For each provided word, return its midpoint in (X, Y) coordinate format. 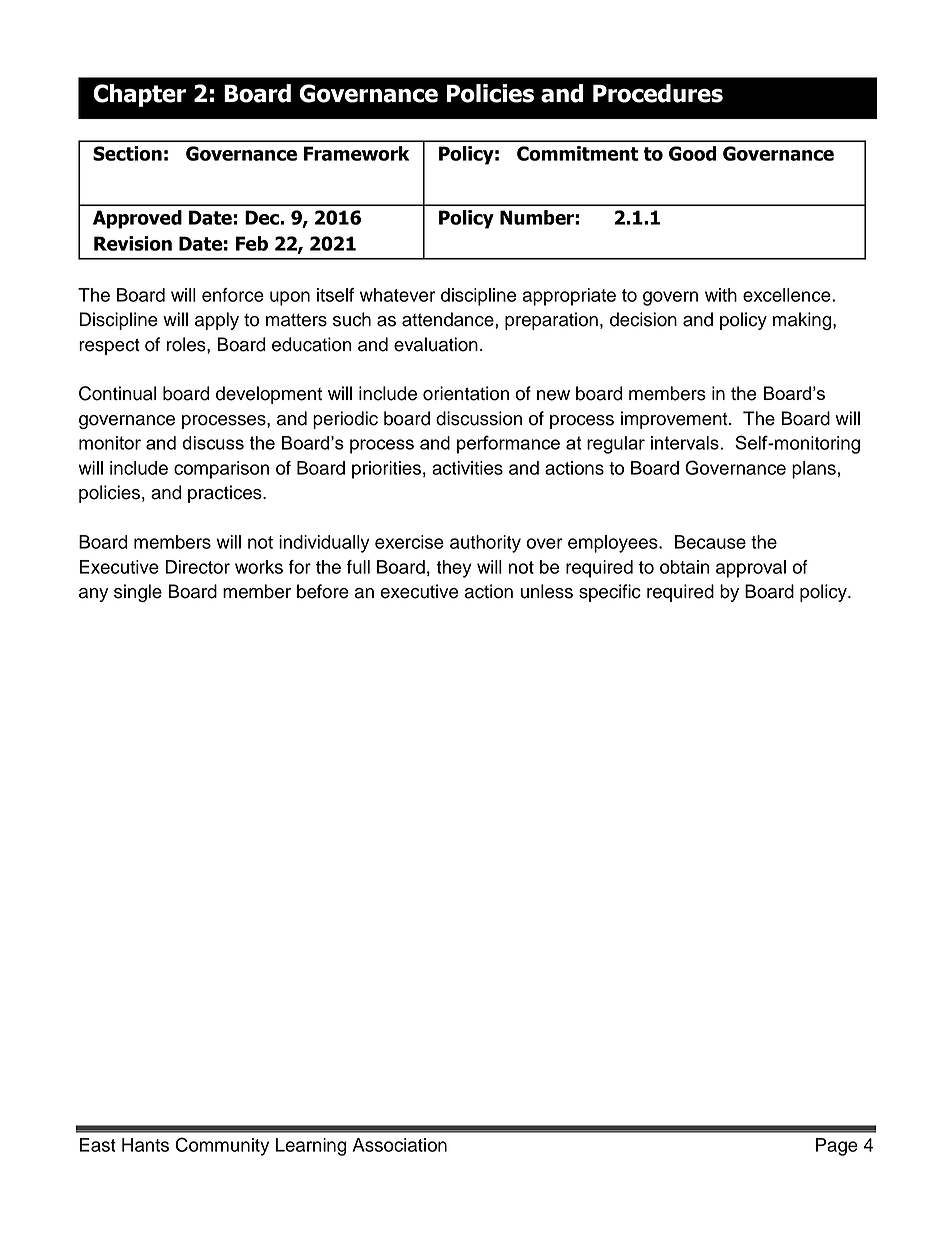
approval (751, 569)
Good (692, 153)
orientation (466, 393)
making (803, 321)
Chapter (139, 95)
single (138, 593)
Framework (356, 153)
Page (837, 1147)
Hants (145, 1145)
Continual (117, 393)
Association (400, 1145)
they (454, 569)
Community (222, 1146)
